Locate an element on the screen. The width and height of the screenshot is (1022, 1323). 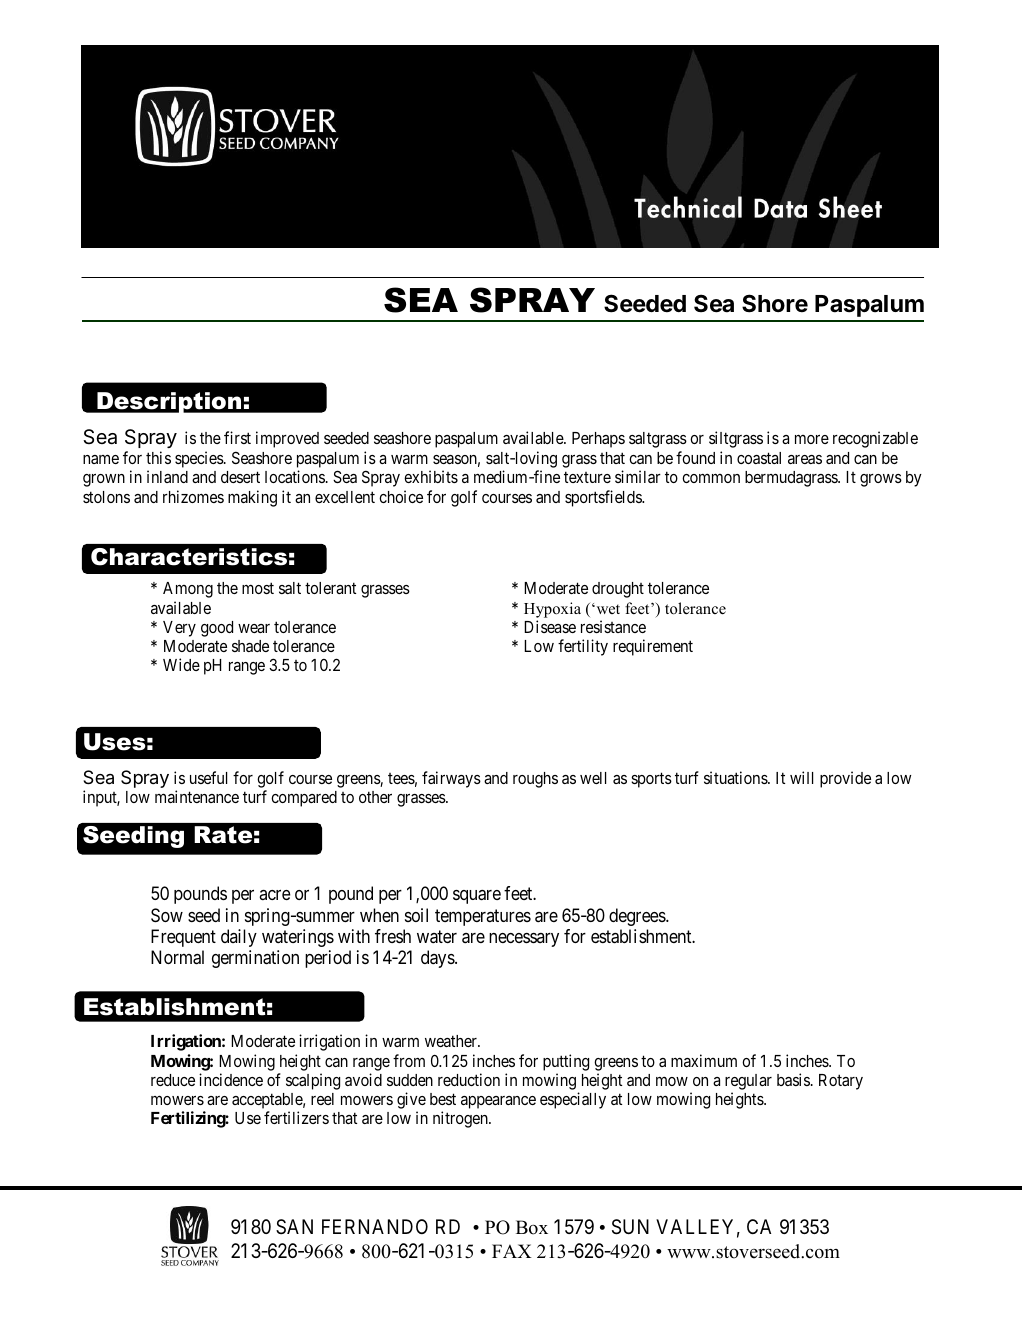
requirement is located at coordinates (653, 647).
